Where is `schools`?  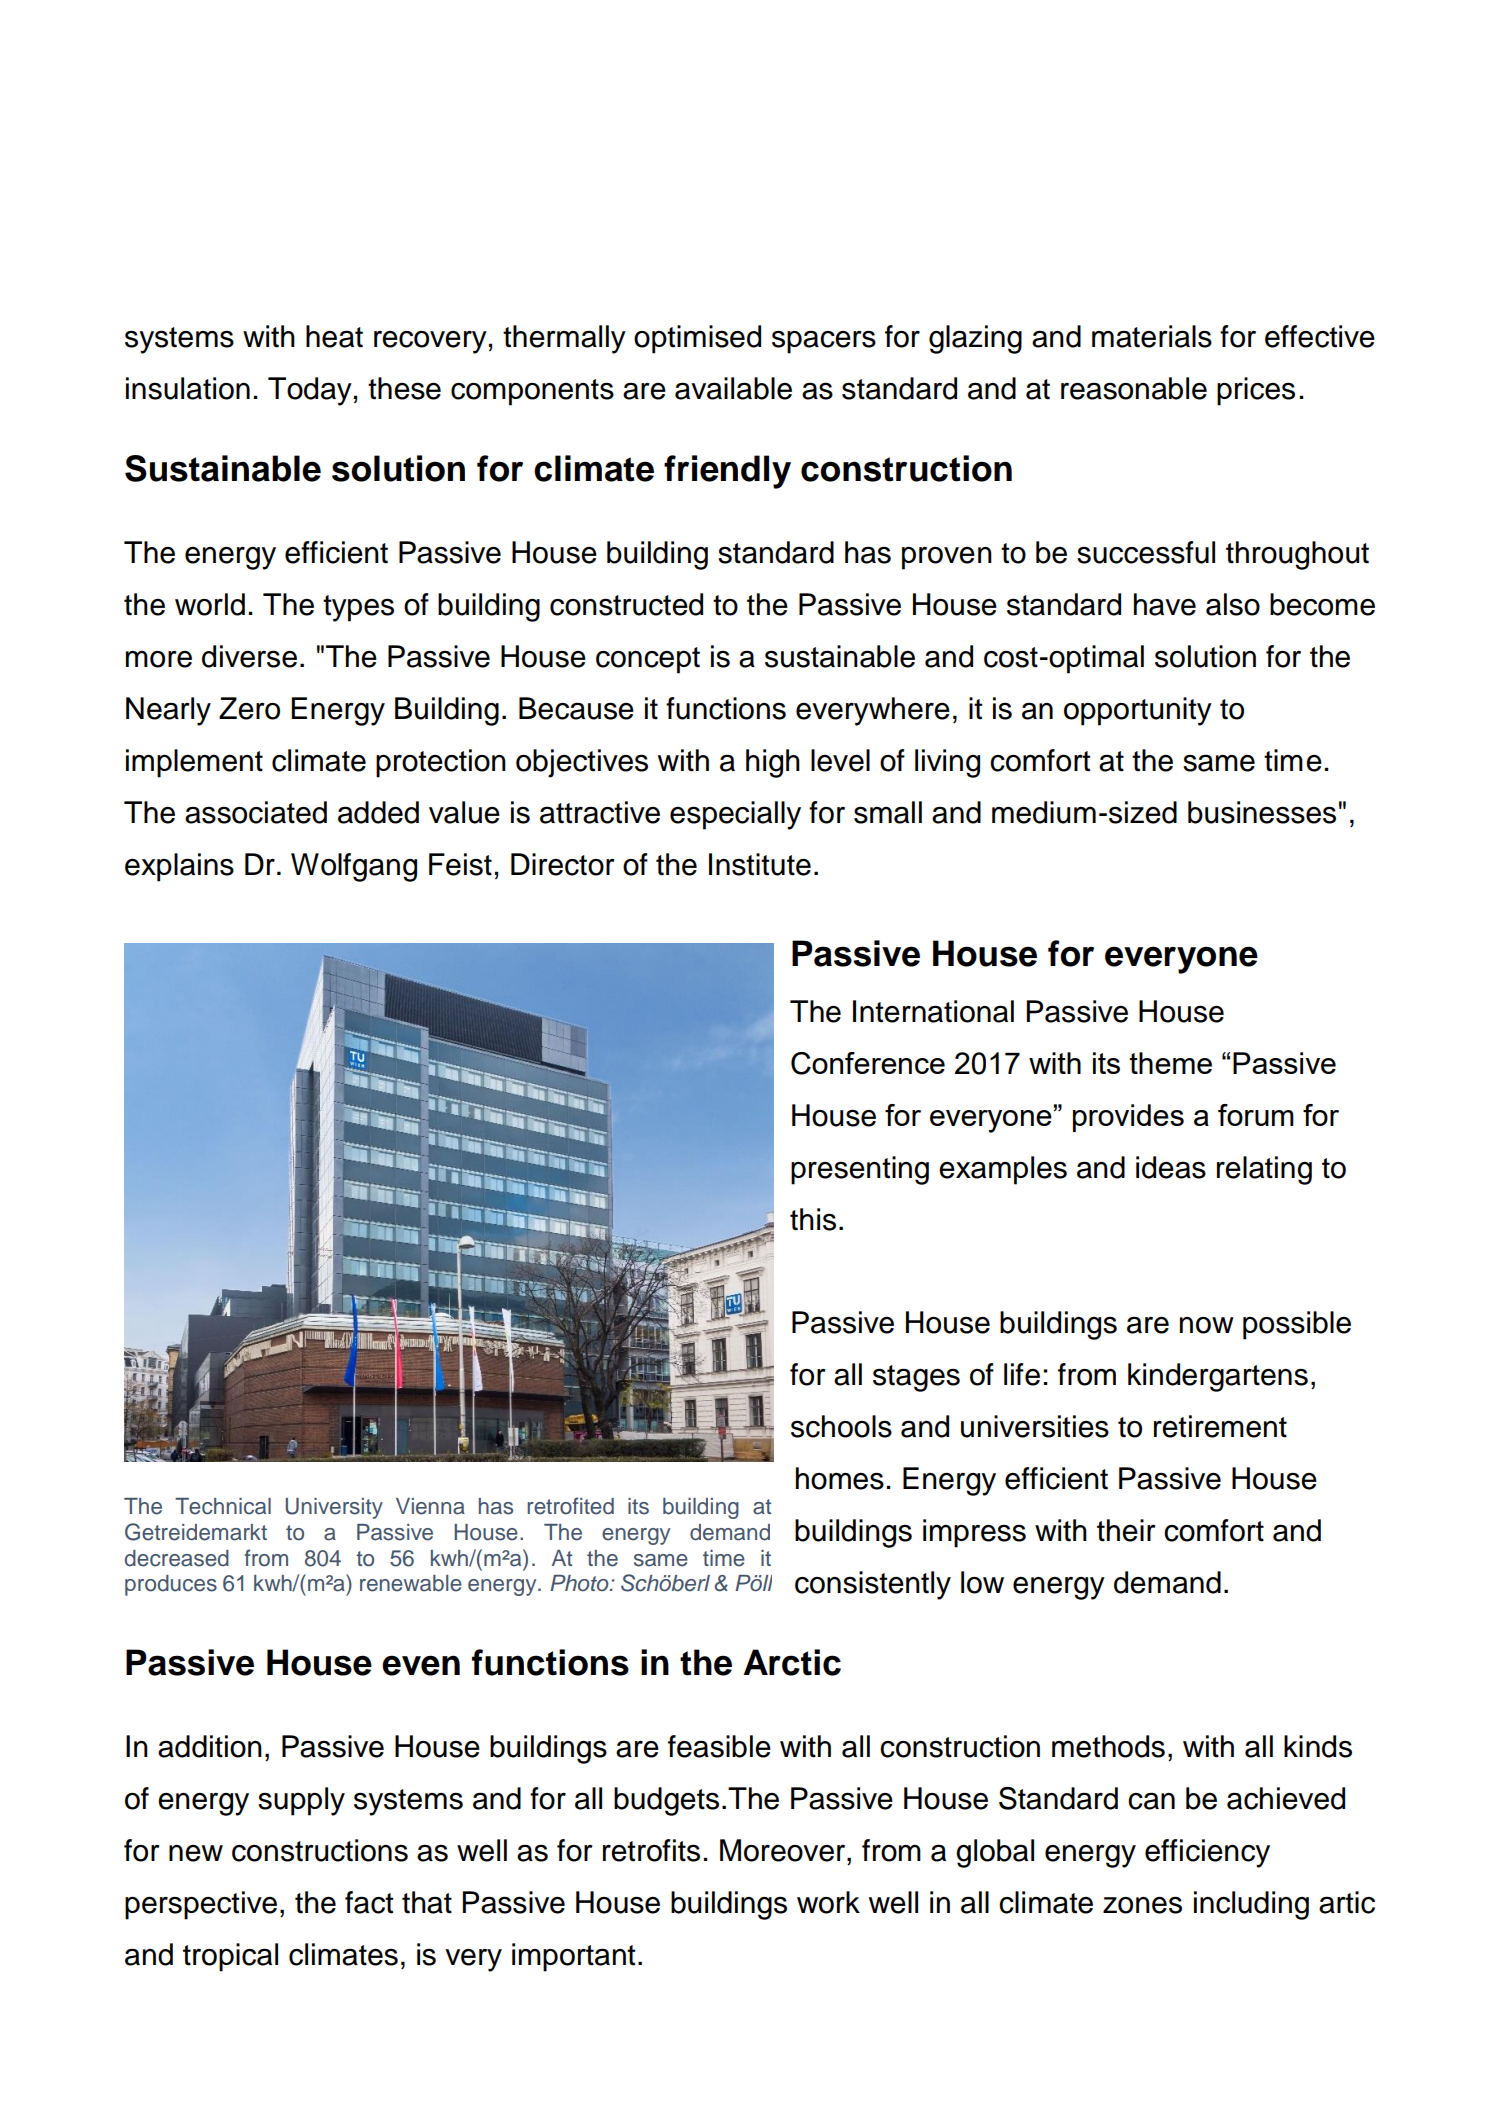
schools is located at coordinates (841, 1426).
